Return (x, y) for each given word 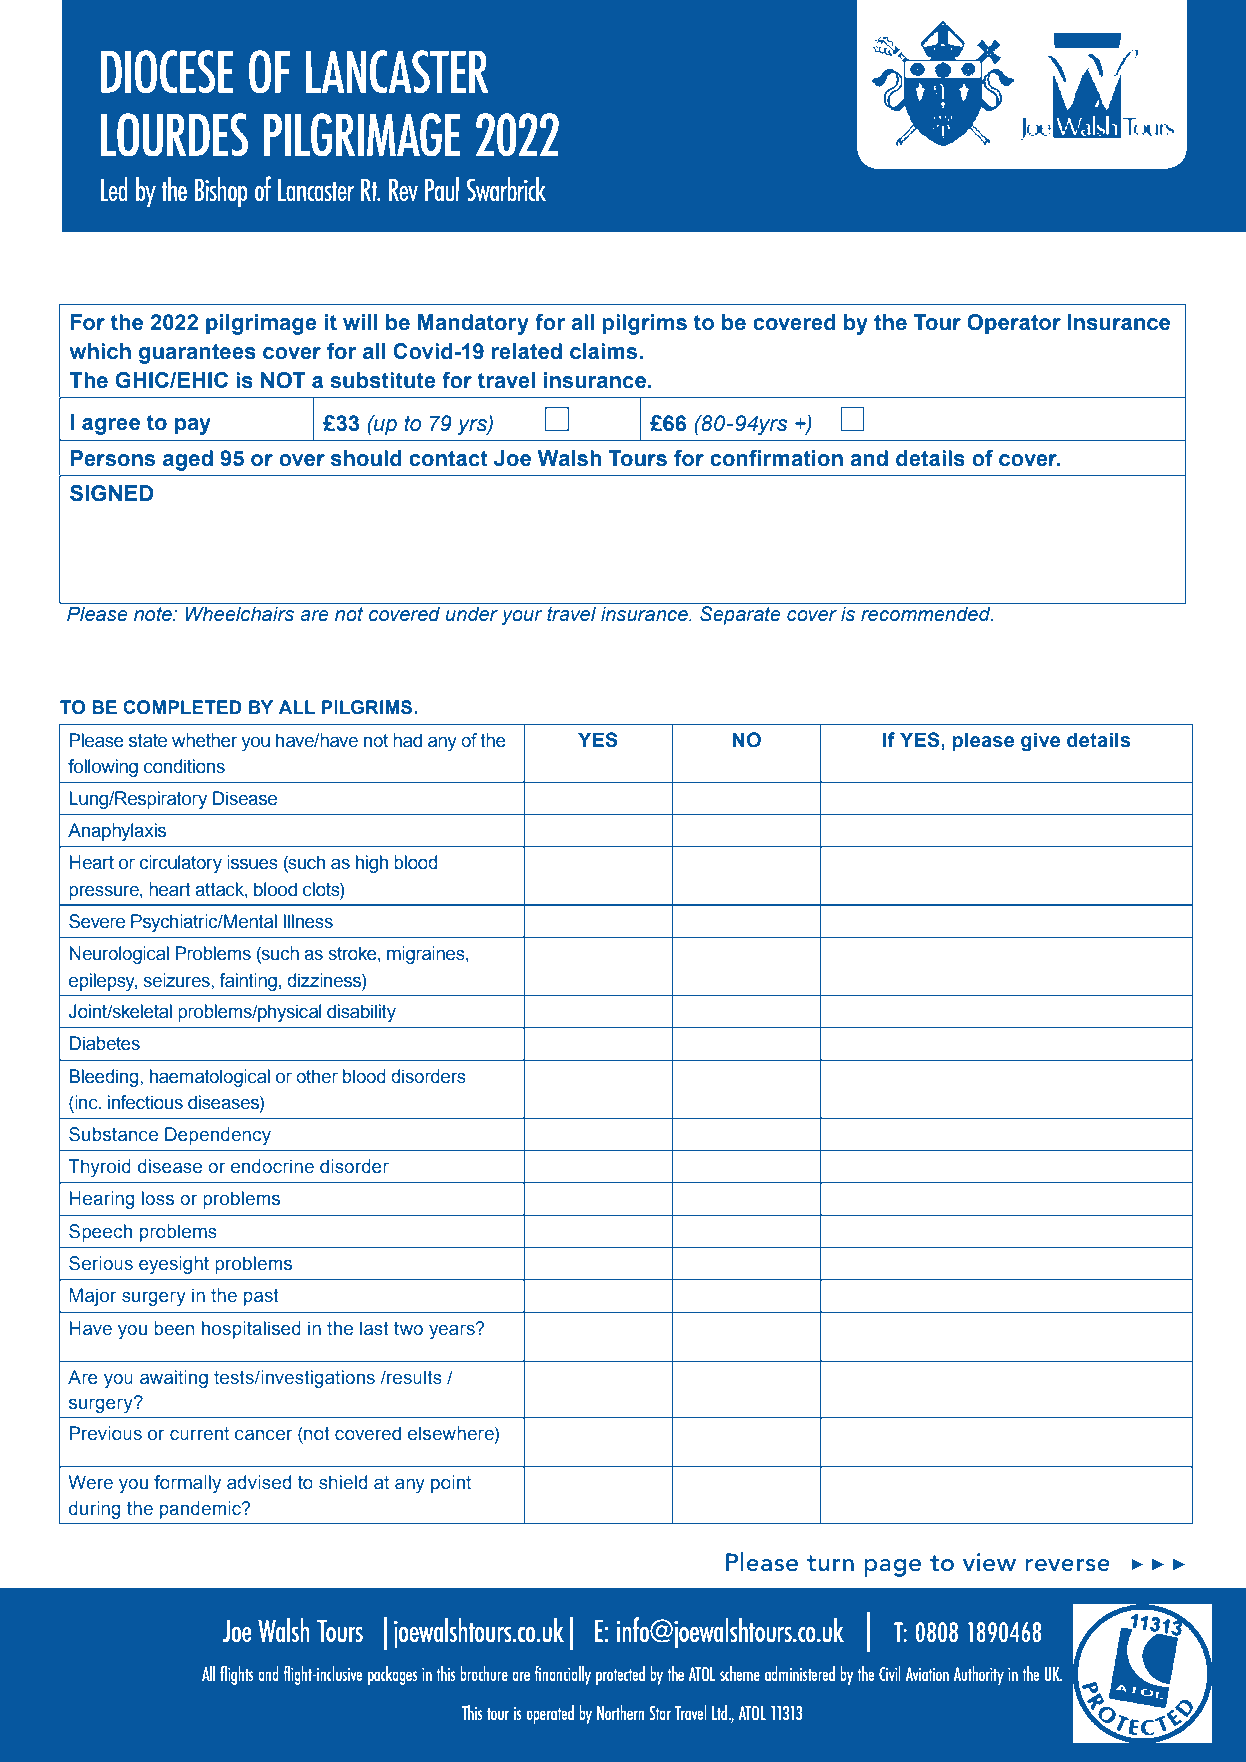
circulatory (180, 864)
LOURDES (174, 135)
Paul (442, 188)
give (1040, 742)
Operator (1014, 324)
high (372, 864)
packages (393, 1675)
